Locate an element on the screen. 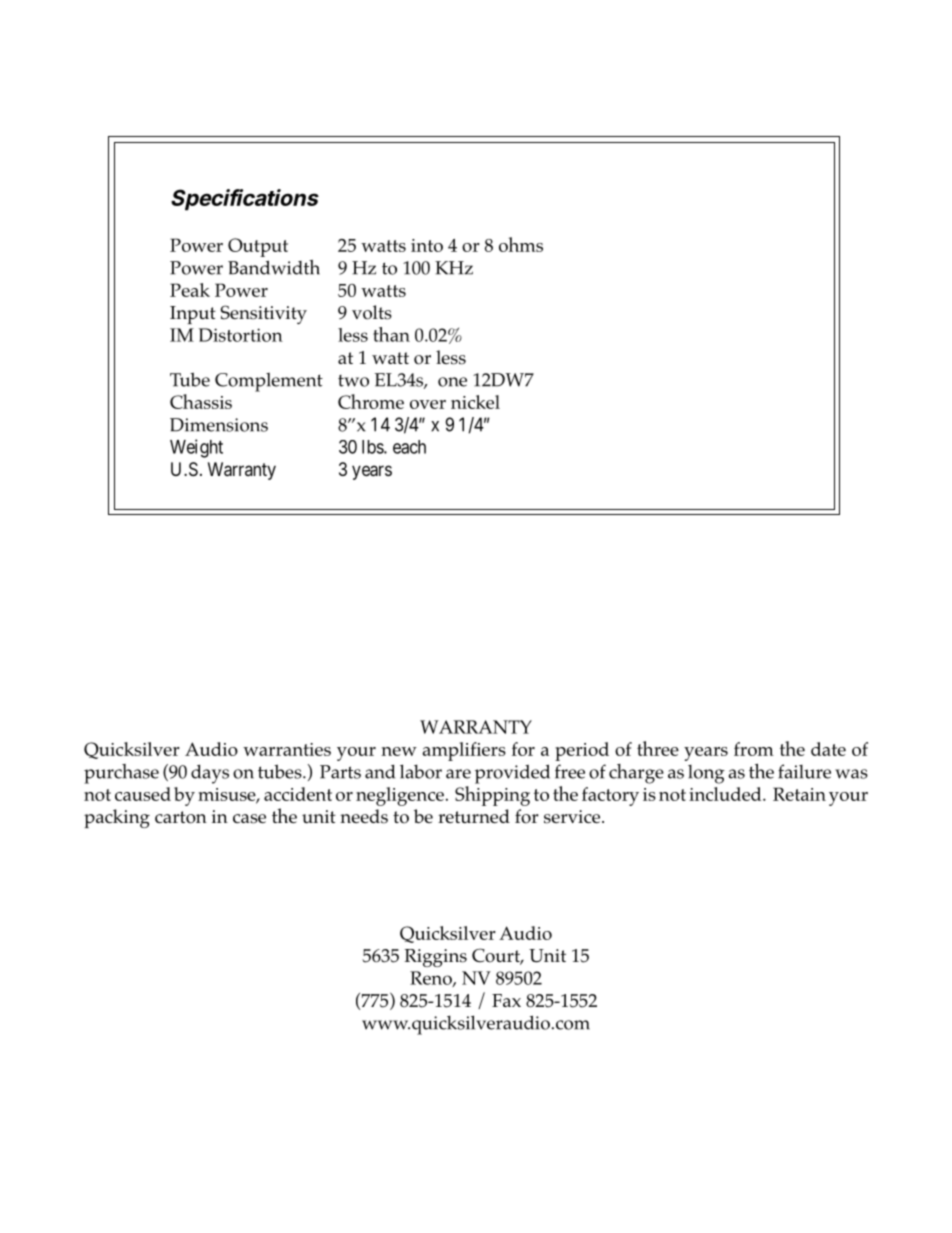 Image resolution: width=952 pixels, height=1233 pixels. into is located at coordinates (427, 245).
